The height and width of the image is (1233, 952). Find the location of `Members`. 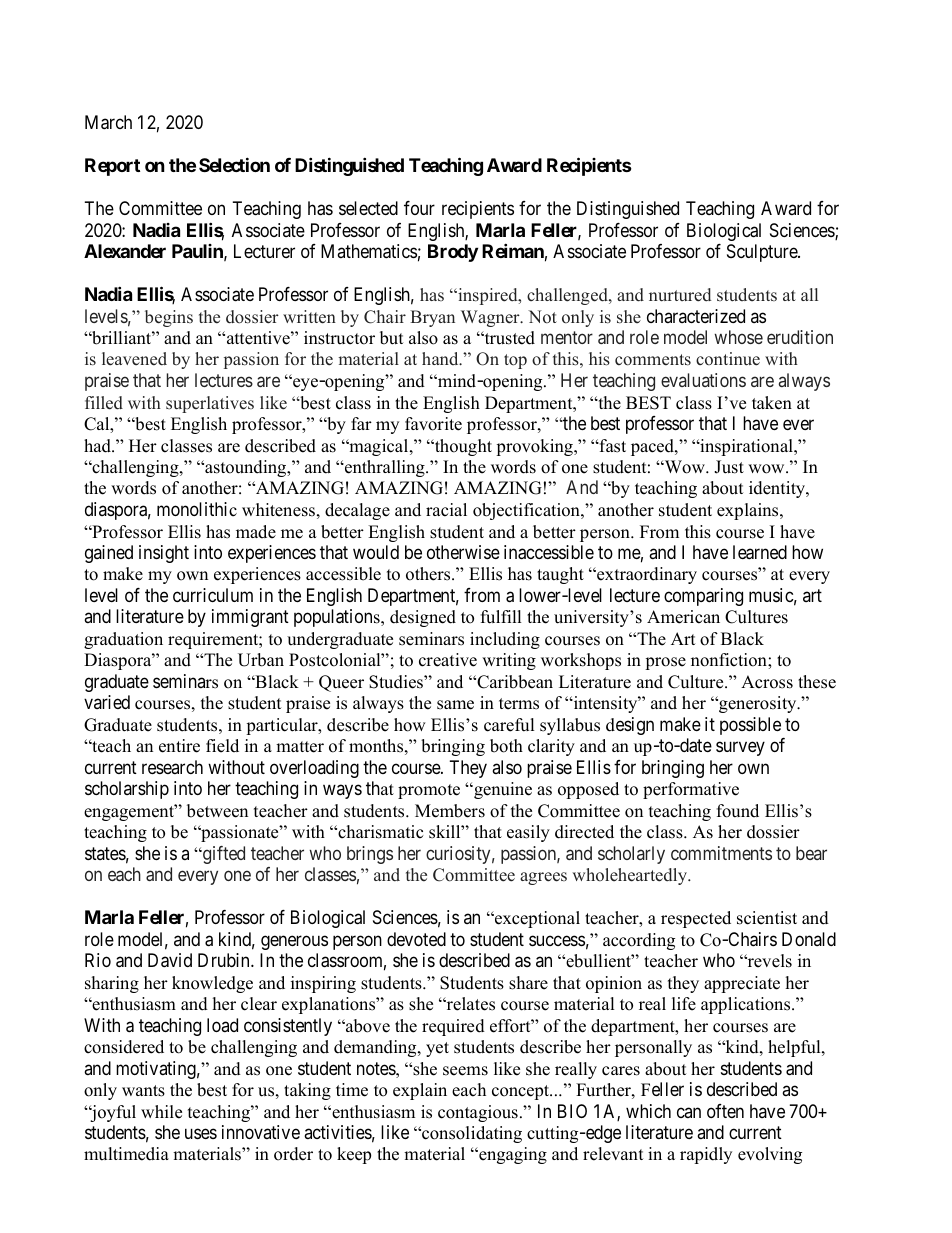

Members is located at coordinates (450, 811).
